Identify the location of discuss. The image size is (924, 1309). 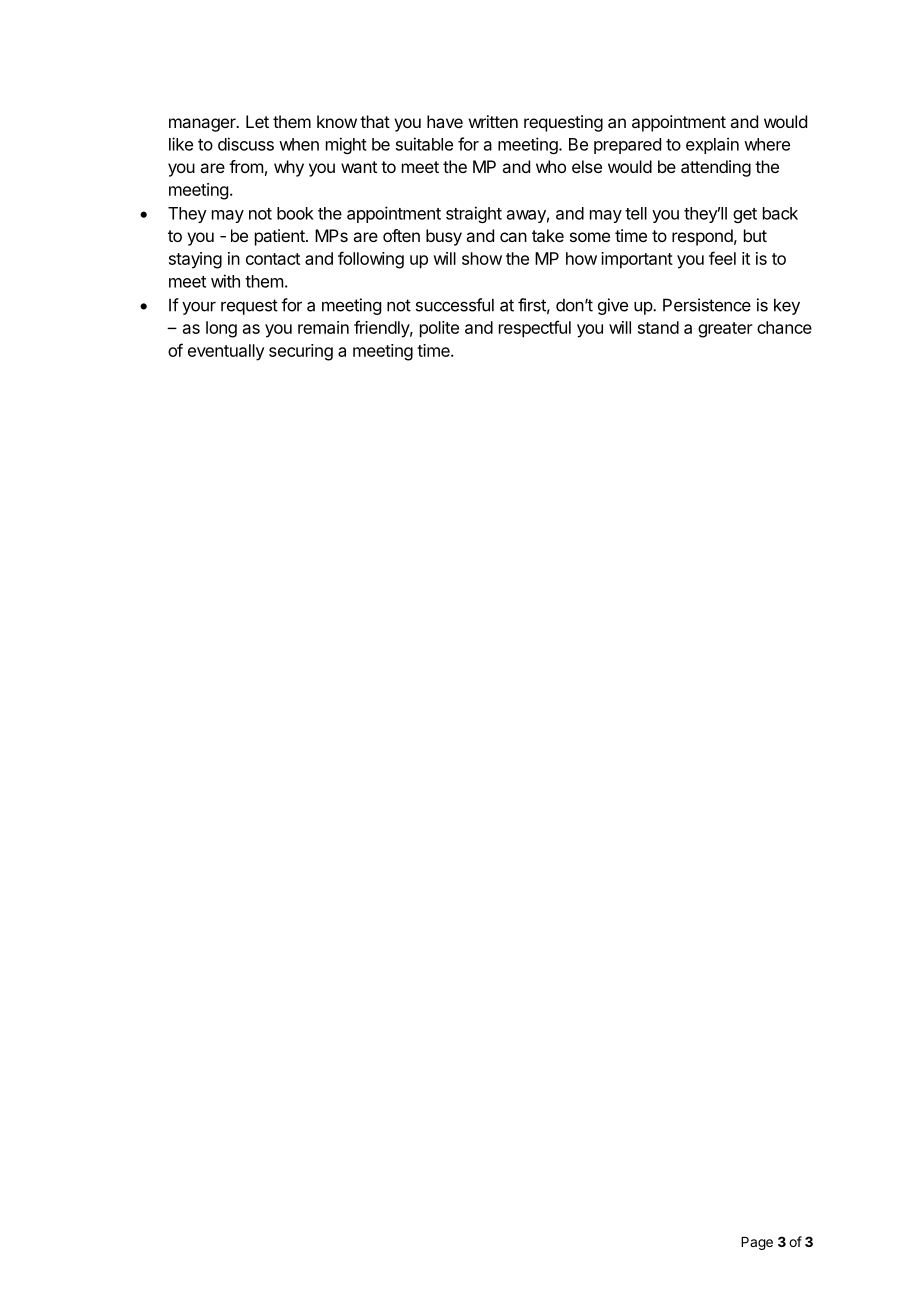
(246, 144).
